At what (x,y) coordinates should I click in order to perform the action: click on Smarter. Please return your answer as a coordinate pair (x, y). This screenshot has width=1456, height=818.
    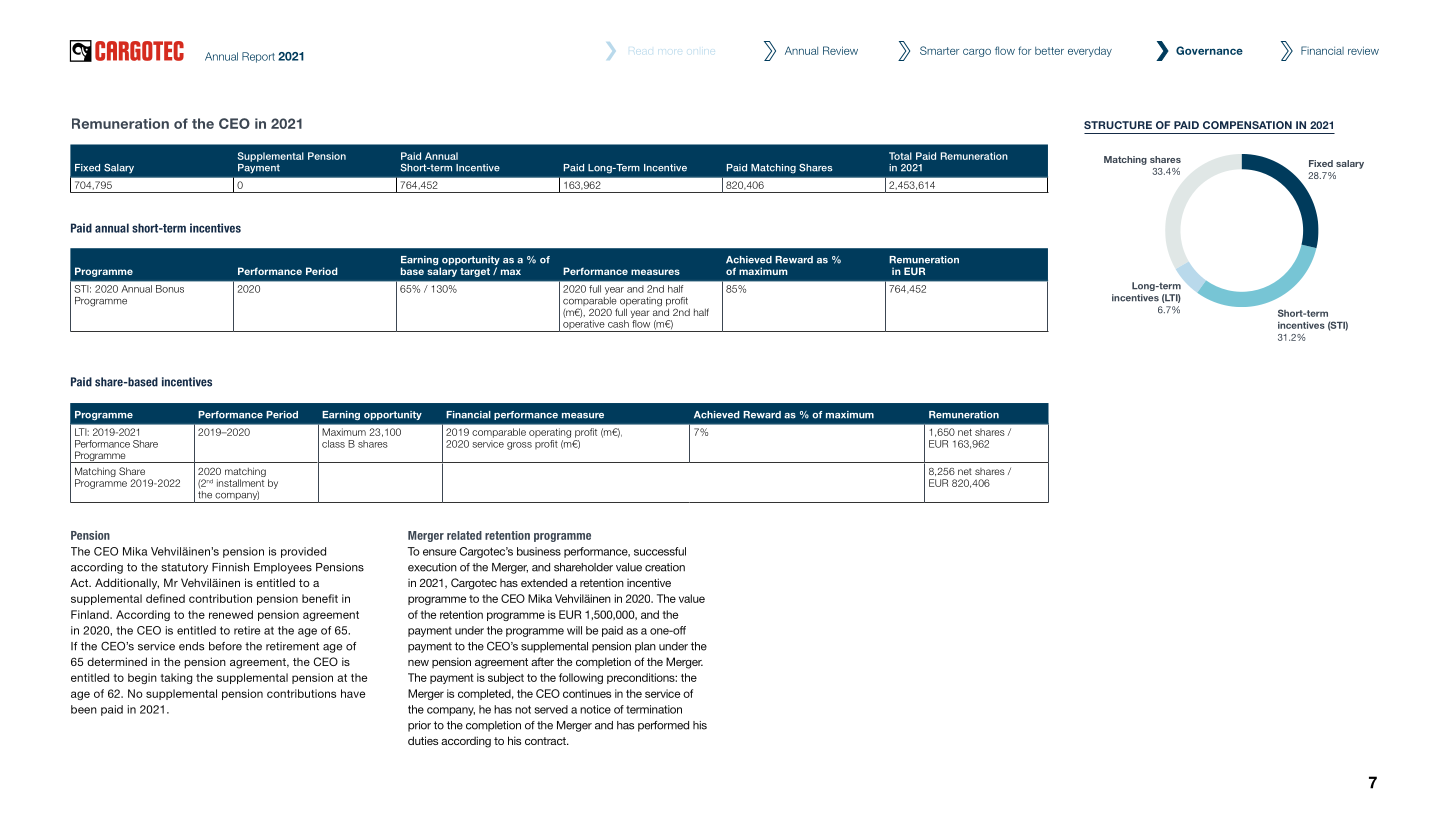
    Looking at the image, I should click on (939, 50).
